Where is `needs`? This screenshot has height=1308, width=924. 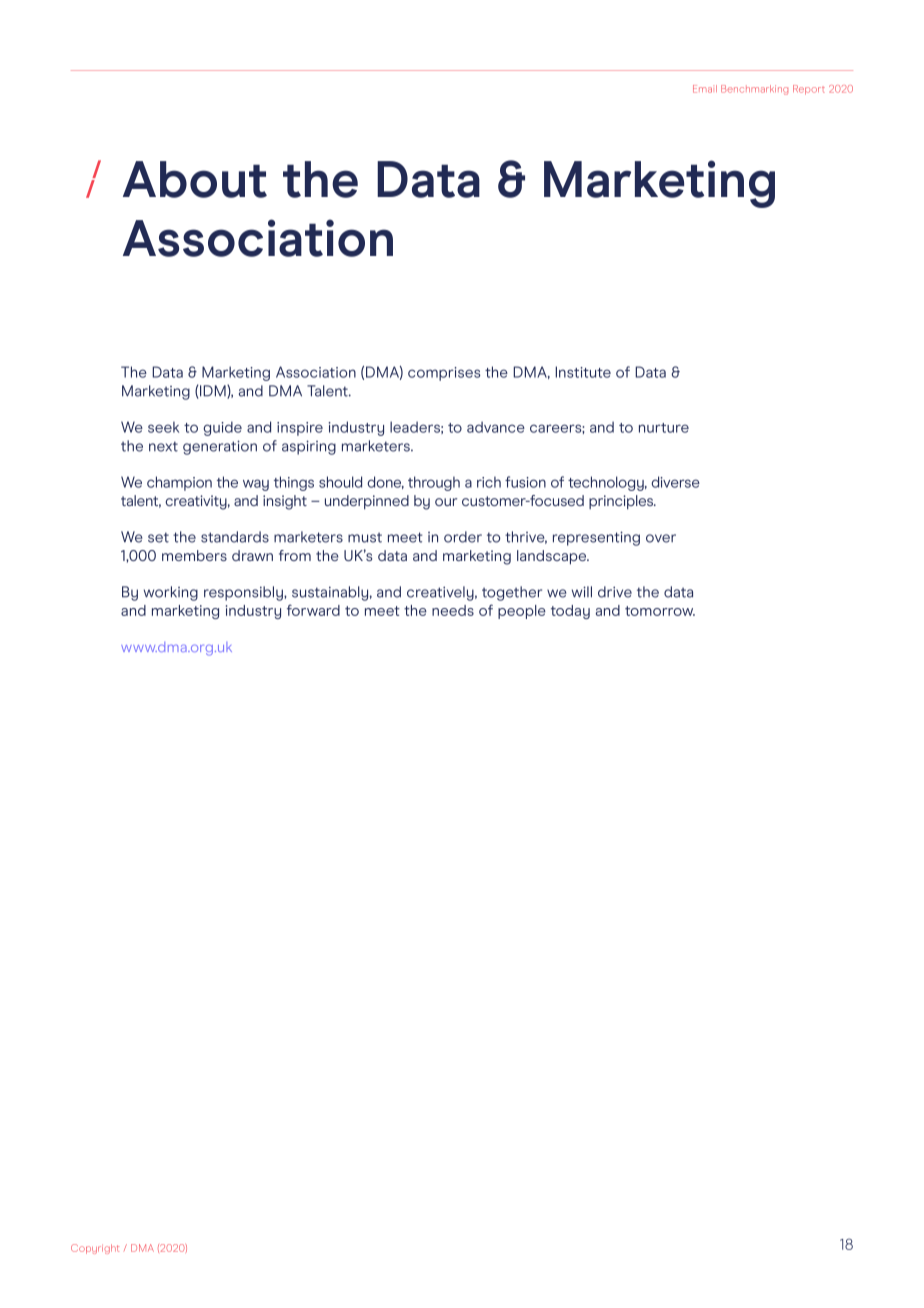
needs is located at coordinates (453, 610).
